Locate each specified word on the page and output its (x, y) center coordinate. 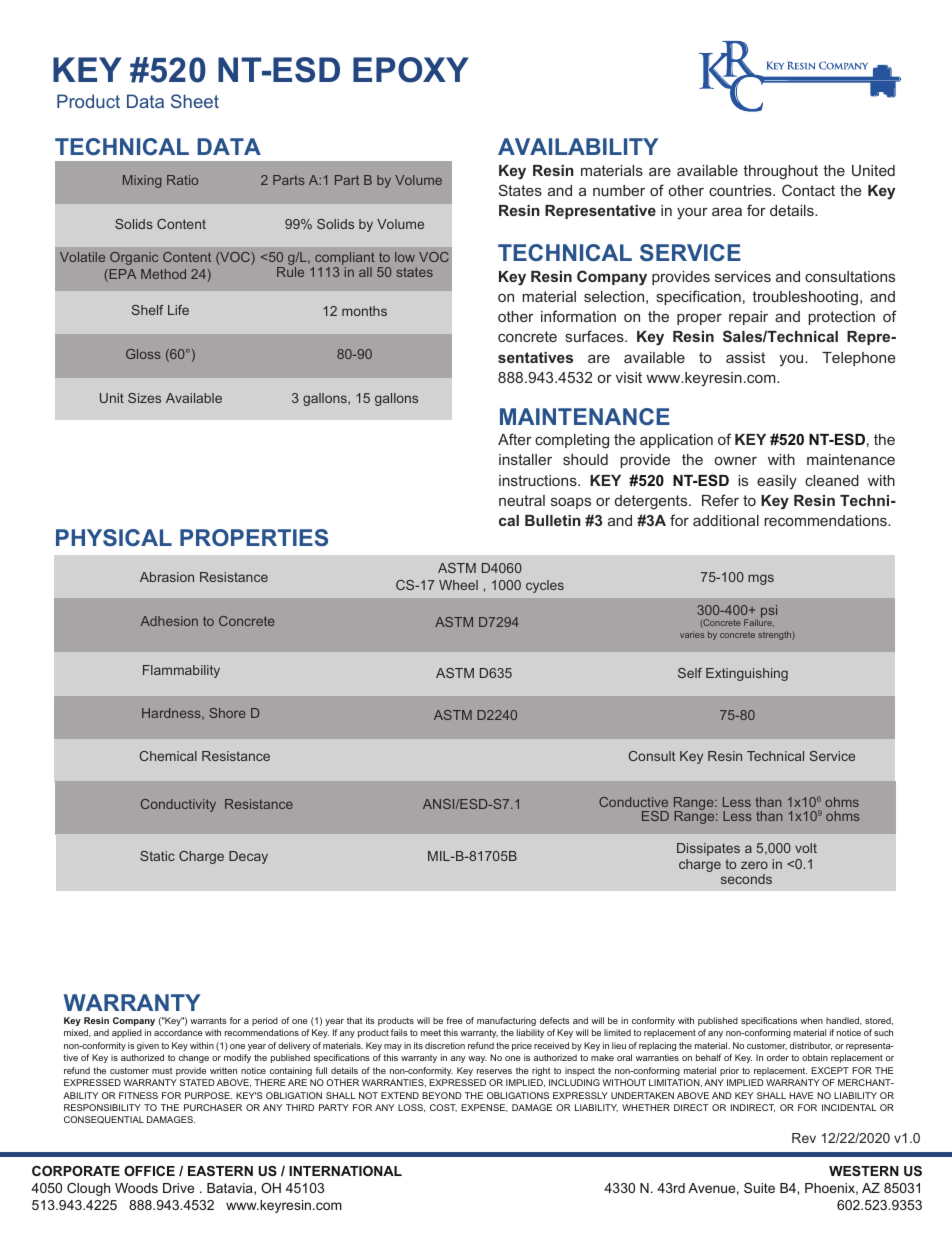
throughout (780, 172)
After (515, 439)
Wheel (458, 585)
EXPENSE (484, 1108)
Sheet (195, 101)
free (454, 1020)
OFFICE (149, 1171)
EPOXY (411, 70)
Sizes (144, 398)
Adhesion (169, 621)
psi (769, 611)
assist (745, 357)
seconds (746, 879)
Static (157, 856)
